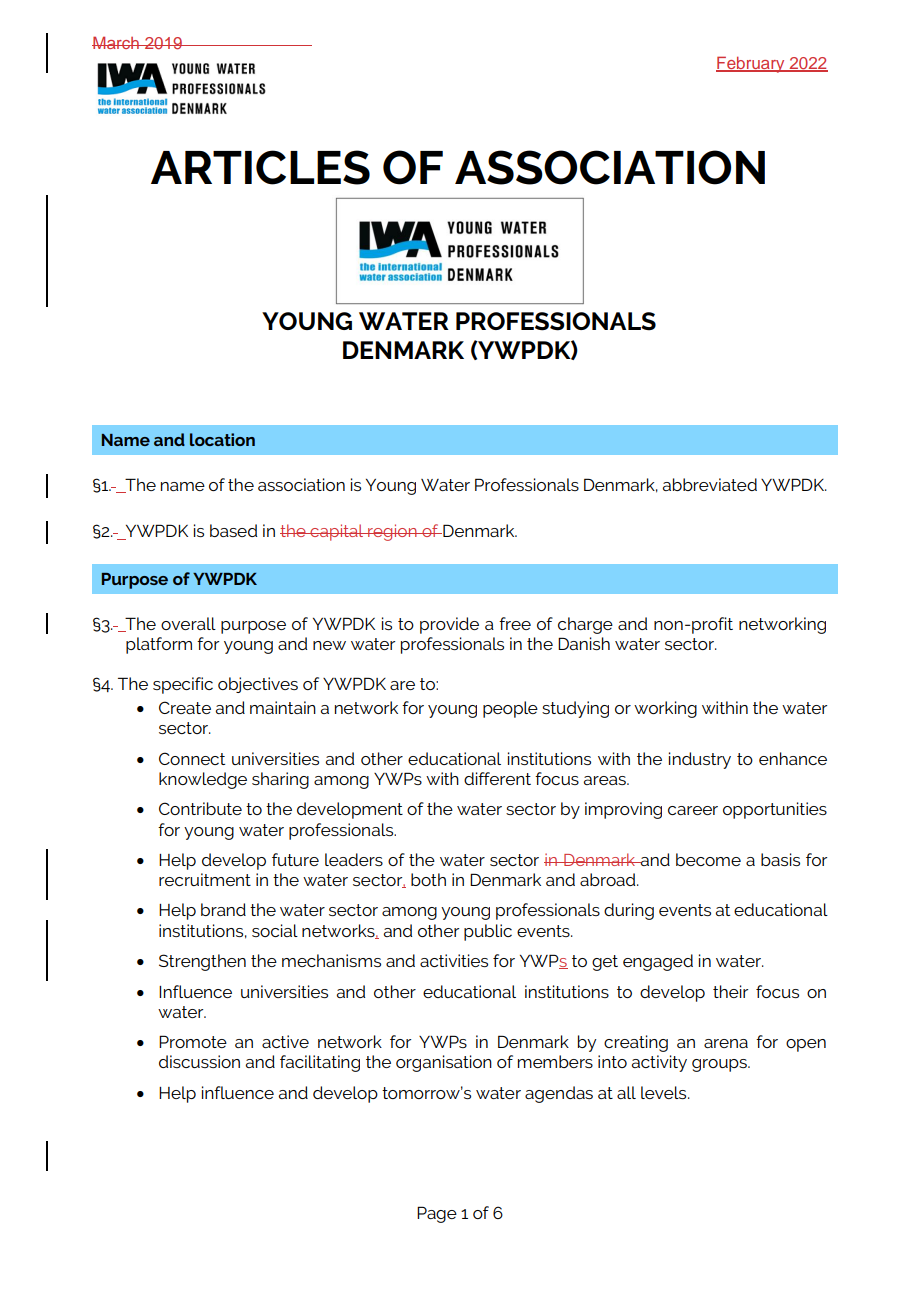  What do you see at coordinates (437, 1214) in the document?
I see `Page` at bounding box center [437, 1214].
